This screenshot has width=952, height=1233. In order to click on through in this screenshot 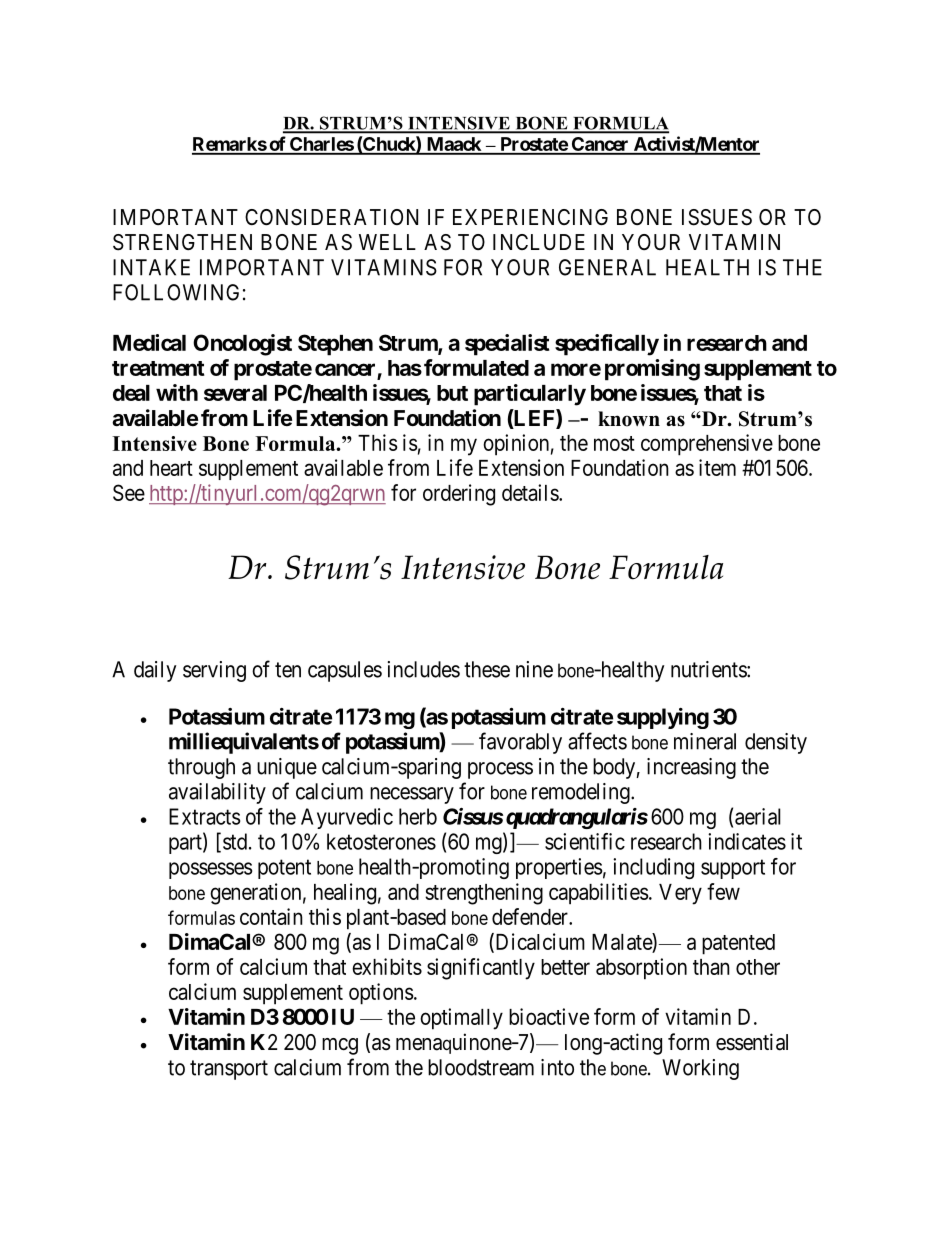, I will do `click(201, 768)`.
